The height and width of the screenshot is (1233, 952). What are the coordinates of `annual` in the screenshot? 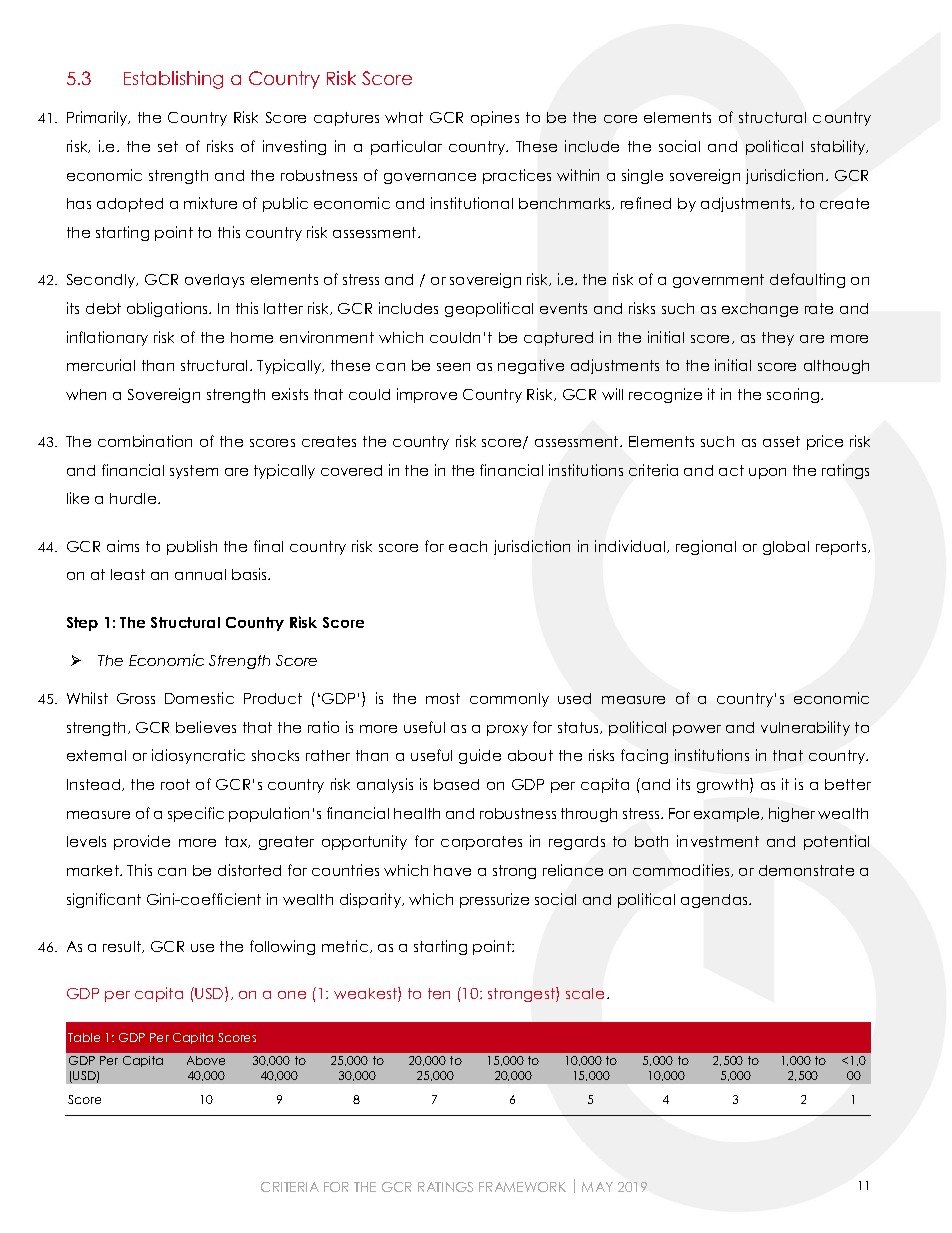 It's located at (200, 574).
